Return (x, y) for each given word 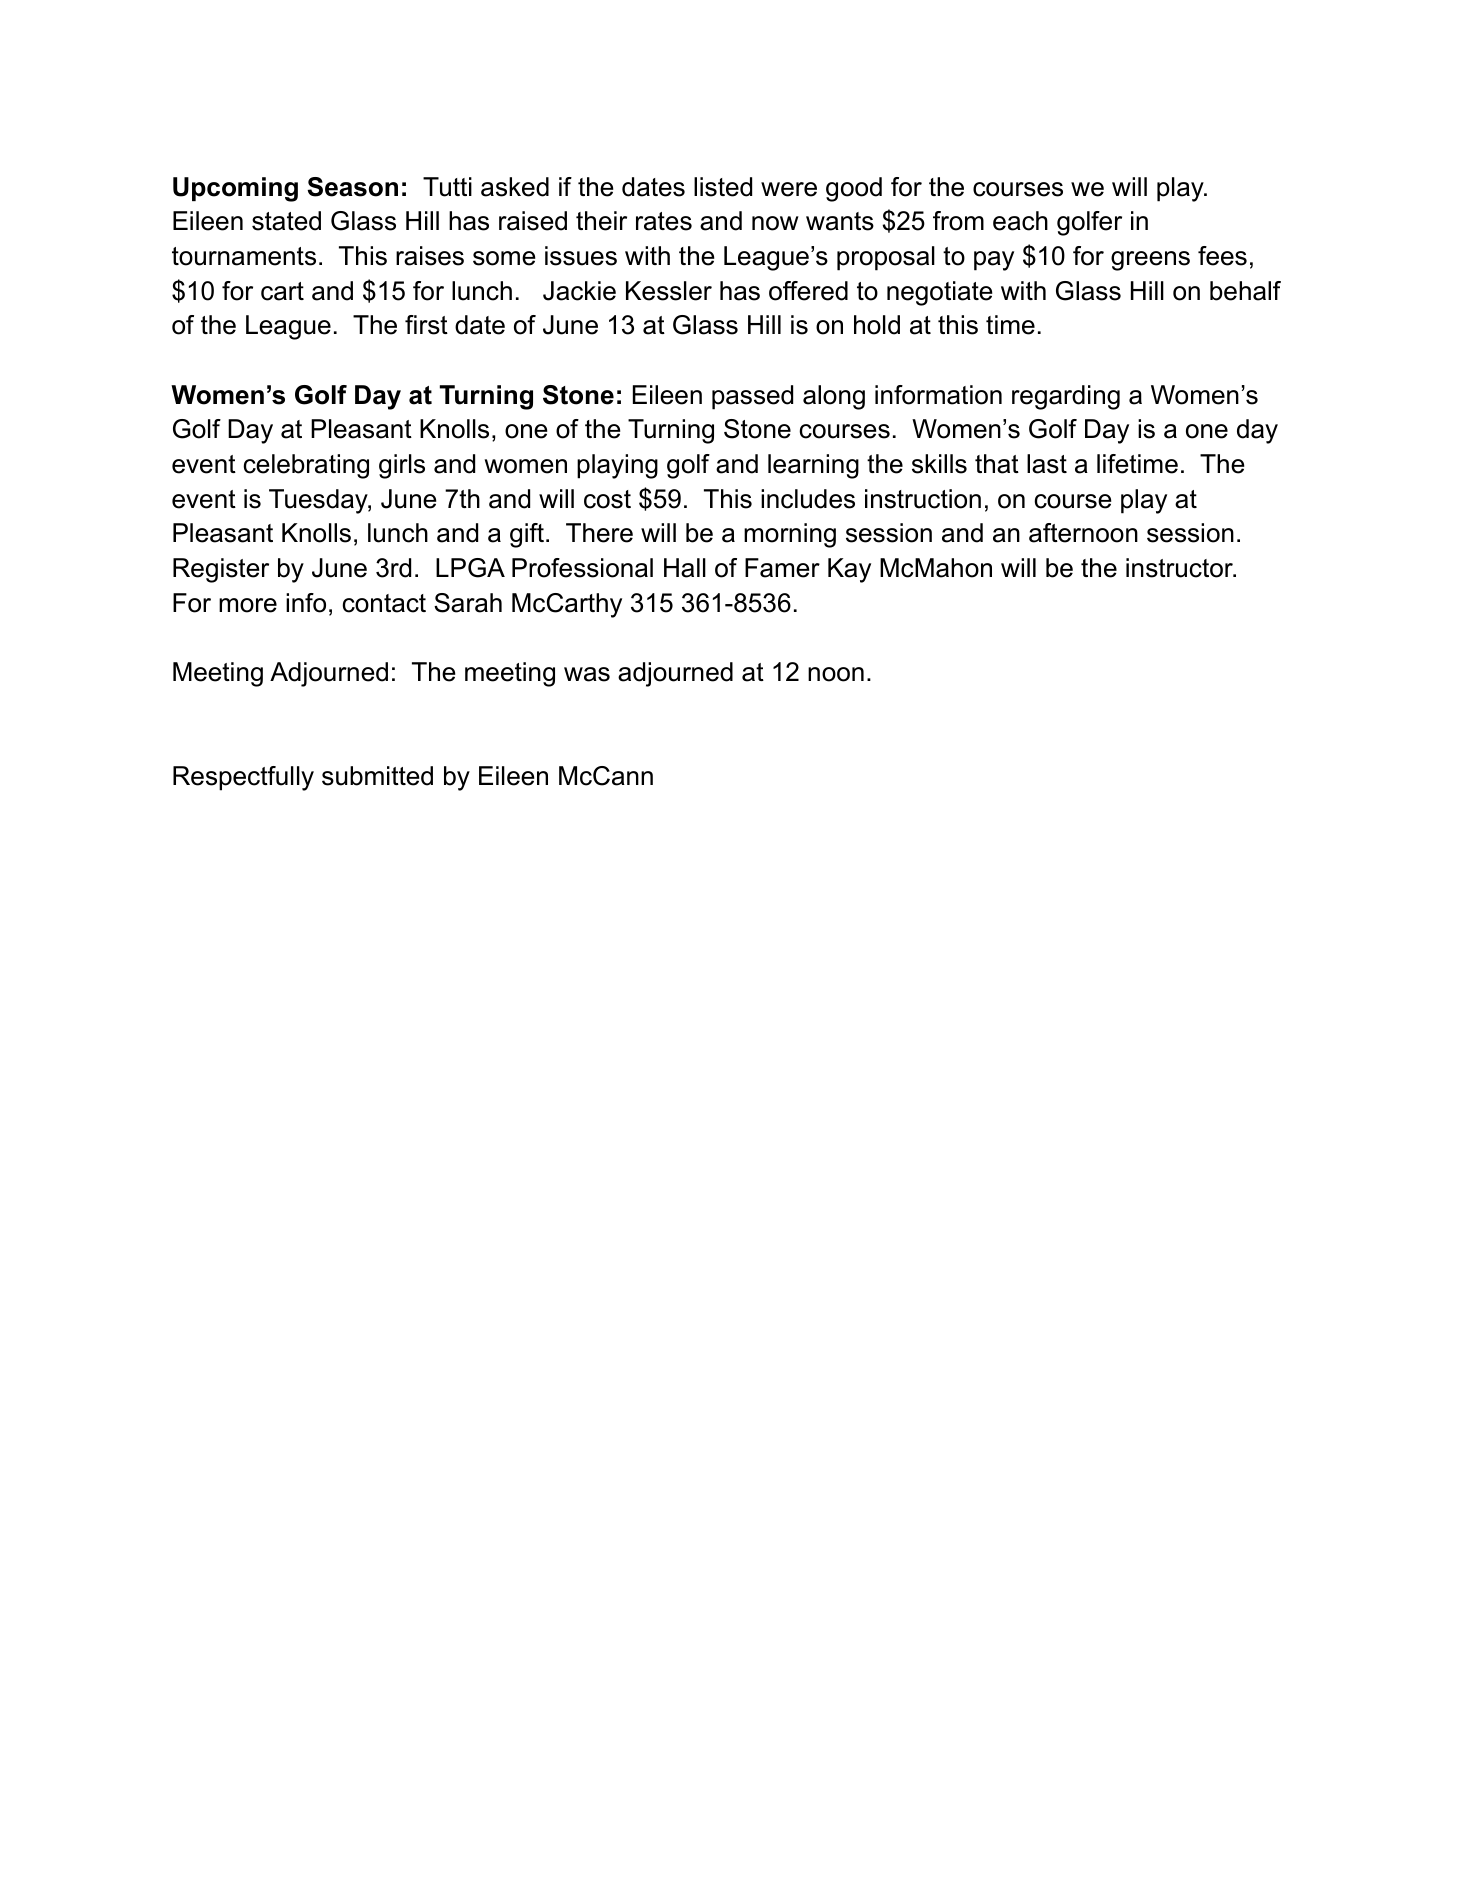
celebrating (306, 466)
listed (723, 187)
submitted (377, 776)
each (1020, 221)
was (587, 674)
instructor (1180, 568)
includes (808, 499)
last (1047, 464)
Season (352, 187)
